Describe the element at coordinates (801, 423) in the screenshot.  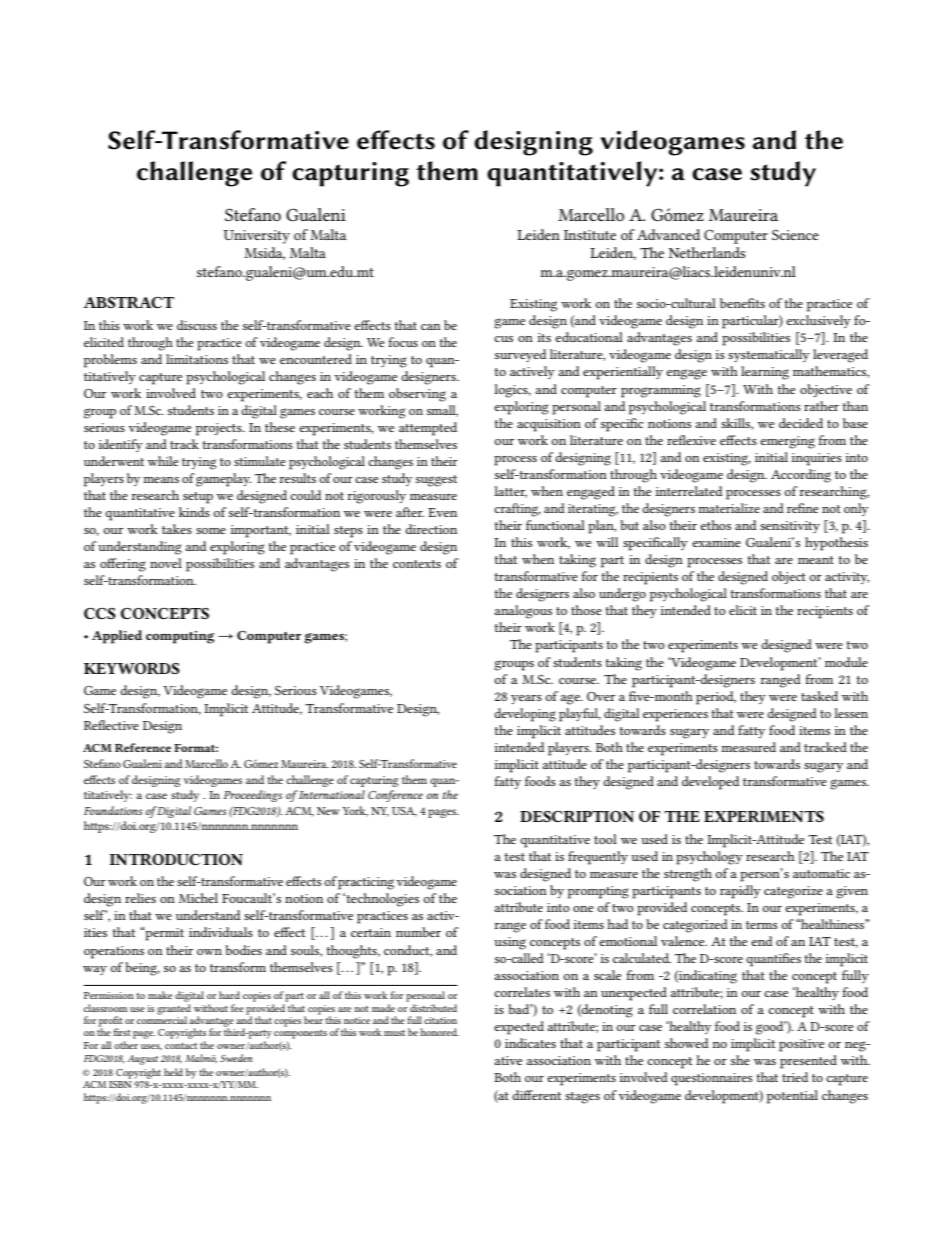
I see `decided` at that location.
